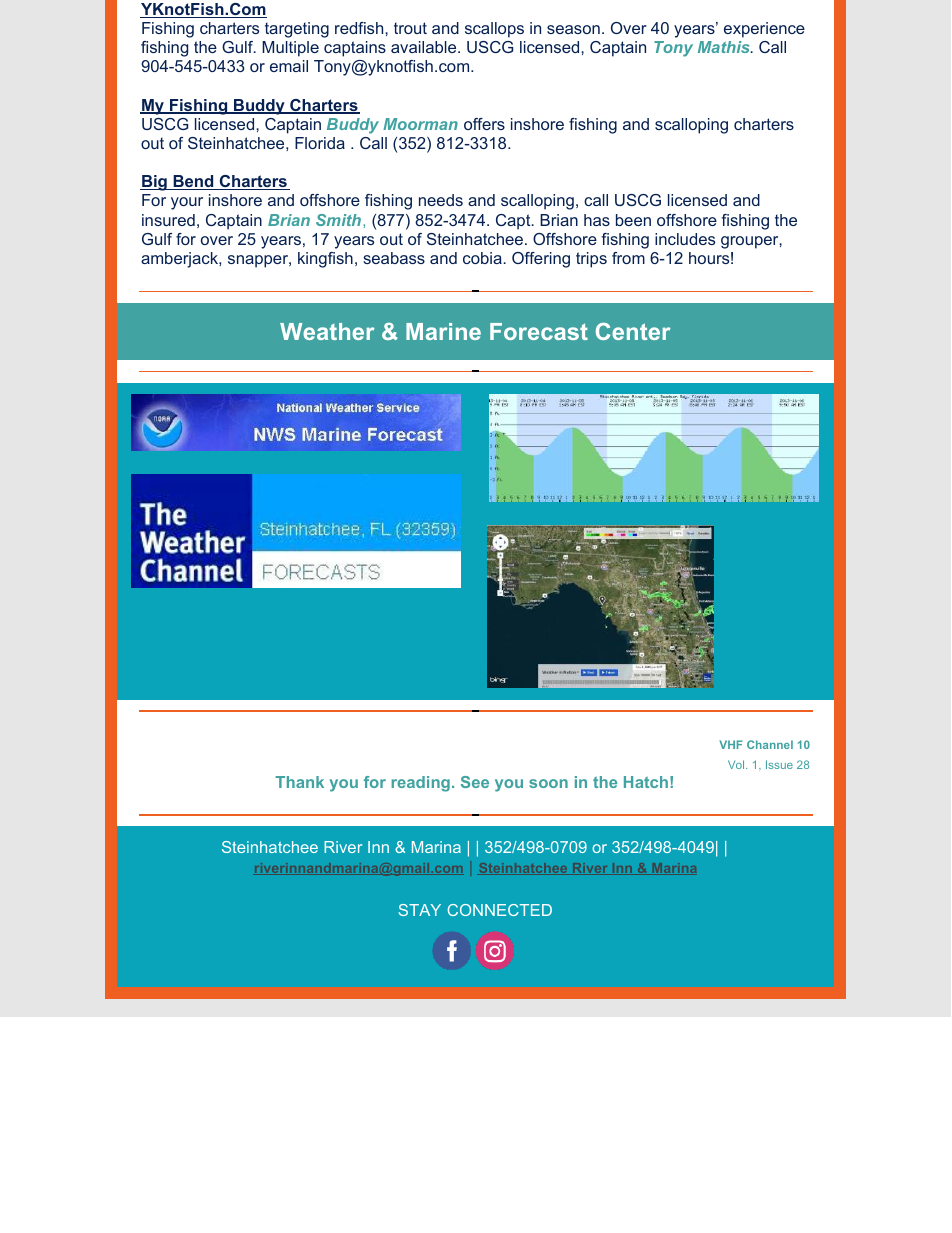 The height and width of the screenshot is (1233, 952). What do you see at coordinates (290, 49) in the screenshot?
I see `Multiple` at bounding box center [290, 49].
